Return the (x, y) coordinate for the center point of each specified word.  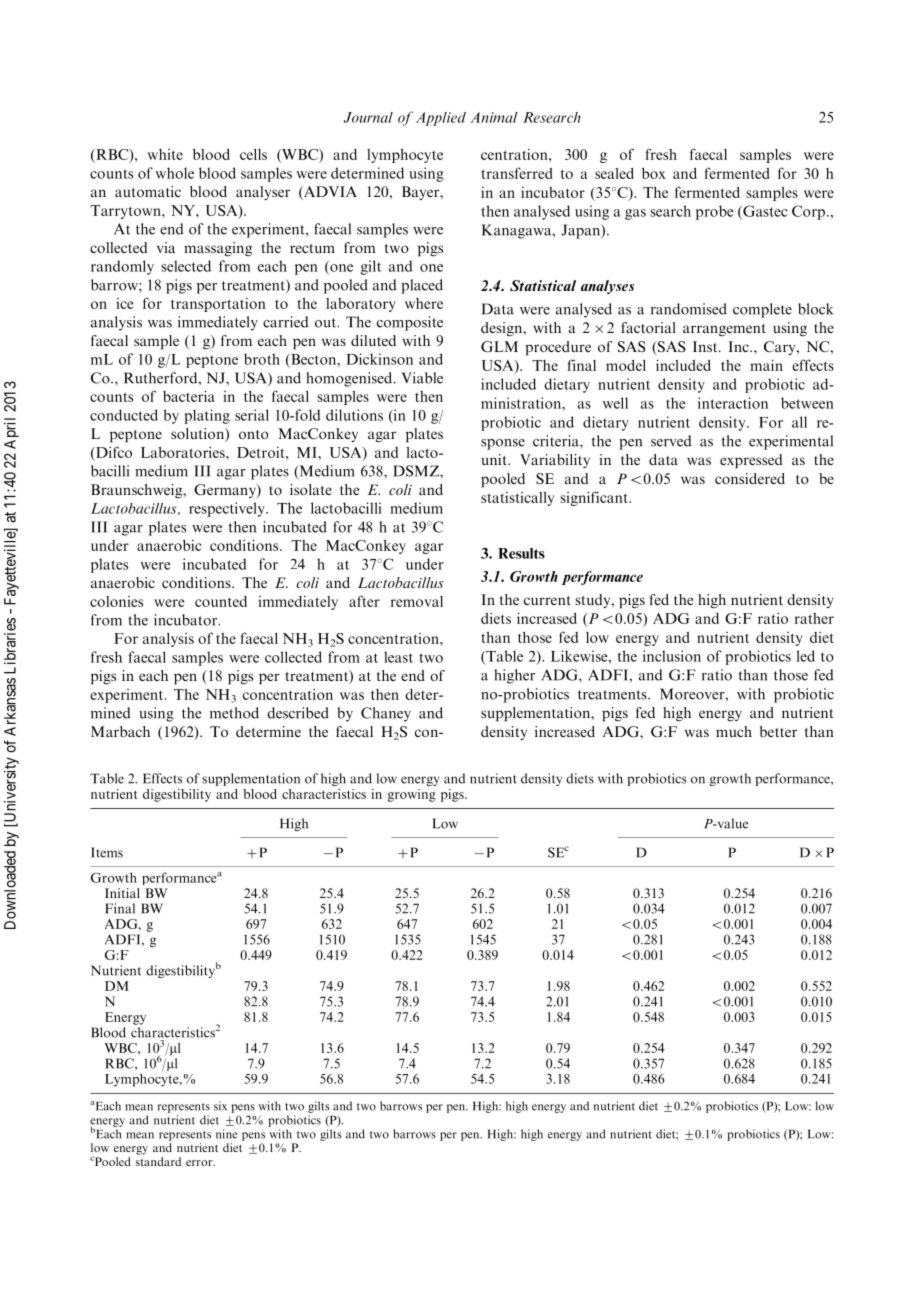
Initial (122, 893)
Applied (441, 119)
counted (221, 601)
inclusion (672, 656)
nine (226, 1134)
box (654, 173)
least (398, 657)
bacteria (189, 396)
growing (411, 795)
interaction (733, 403)
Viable (422, 378)
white (165, 154)
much (734, 731)
